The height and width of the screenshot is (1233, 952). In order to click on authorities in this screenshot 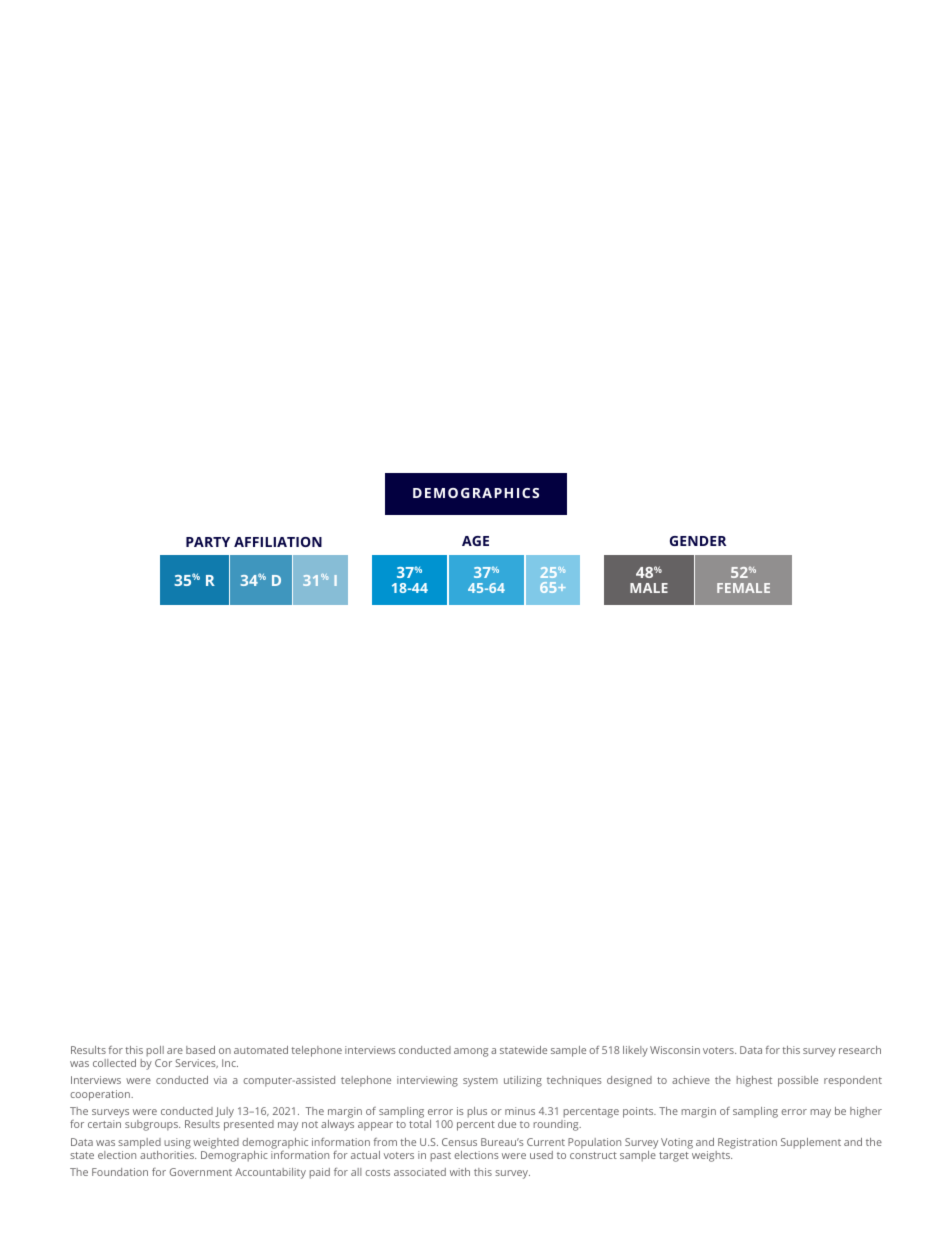, I will do `click(168, 1155)`.
